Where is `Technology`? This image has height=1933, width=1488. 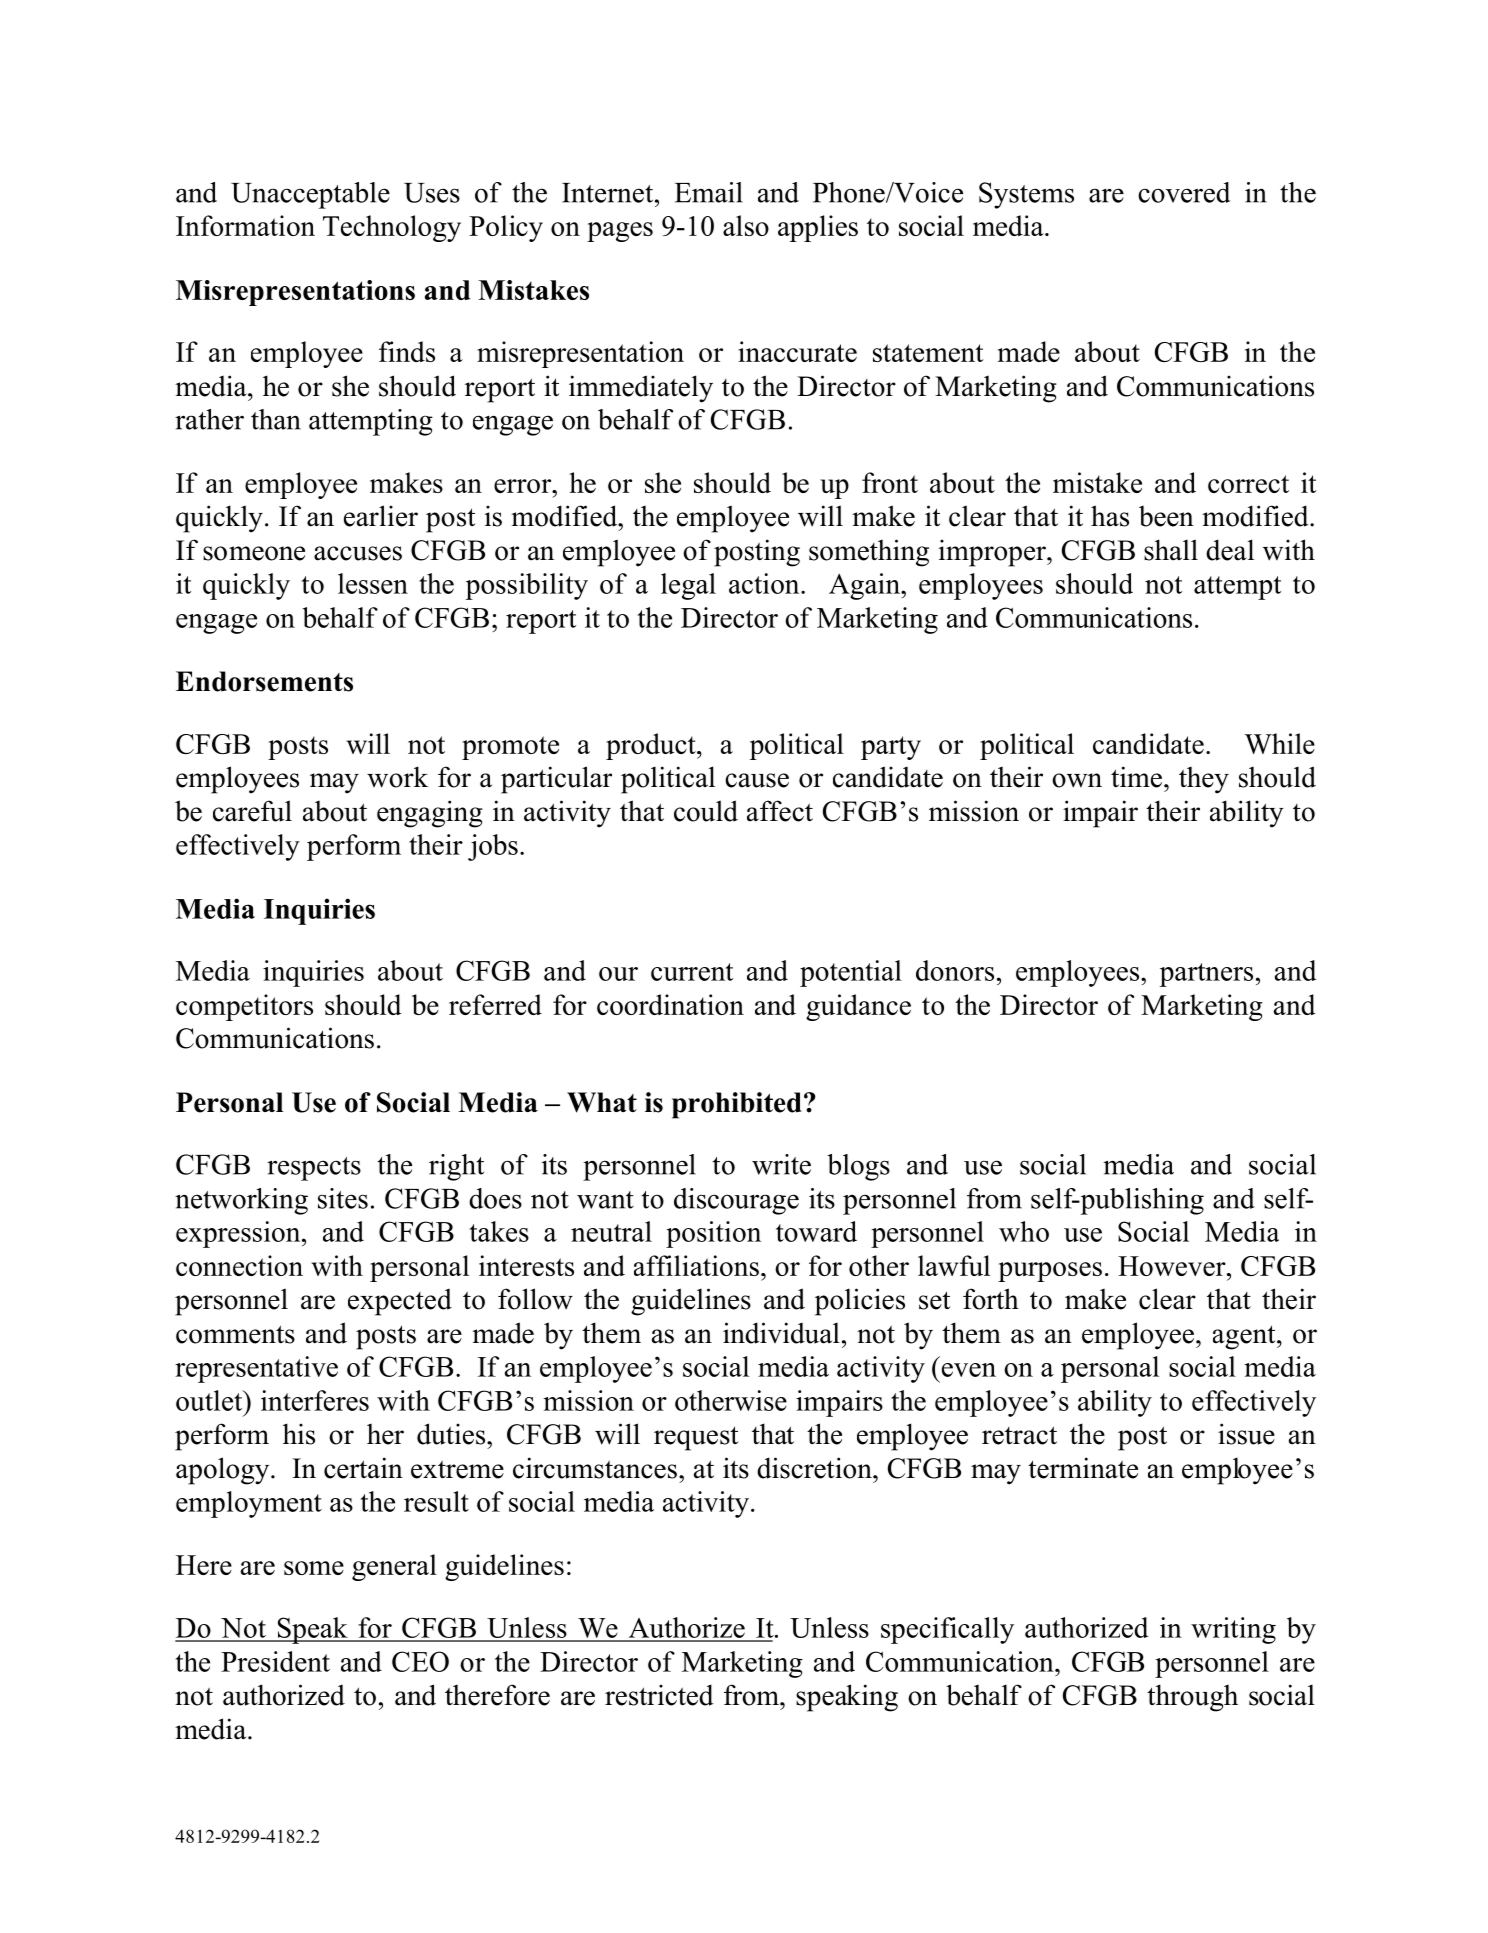
Technology is located at coordinates (392, 228).
